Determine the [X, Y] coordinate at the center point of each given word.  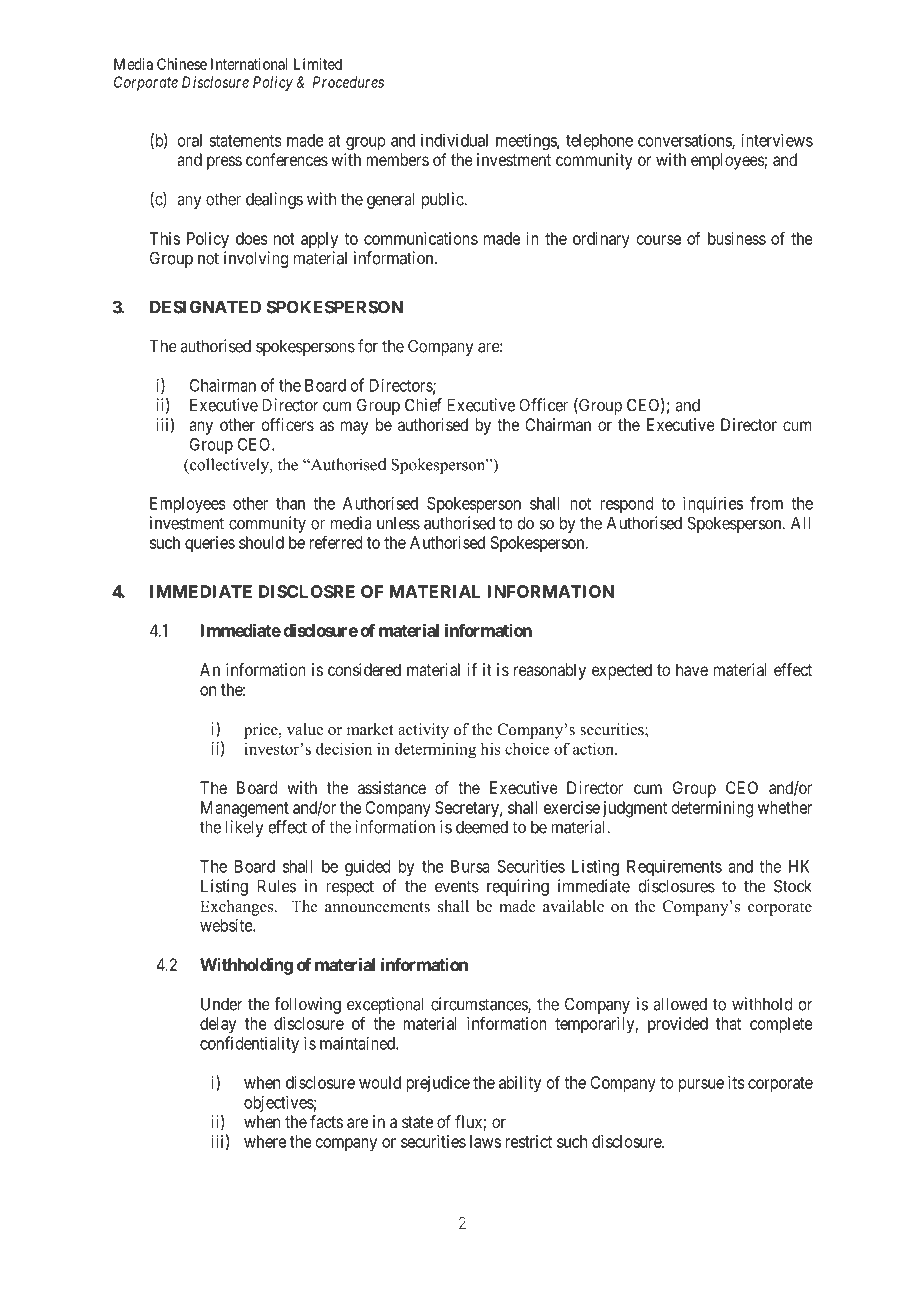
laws [485, 1141]
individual [454, 140]
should [261, 542]
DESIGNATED [205, 307]
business [737, 238]
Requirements [674, 867]
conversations [685, 141]
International [249, 64]
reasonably [550, 671]
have [692, 669]
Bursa [470, 866]
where [265, 1141]
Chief [423, 405]
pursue [701, 1086]
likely [245, 828]
